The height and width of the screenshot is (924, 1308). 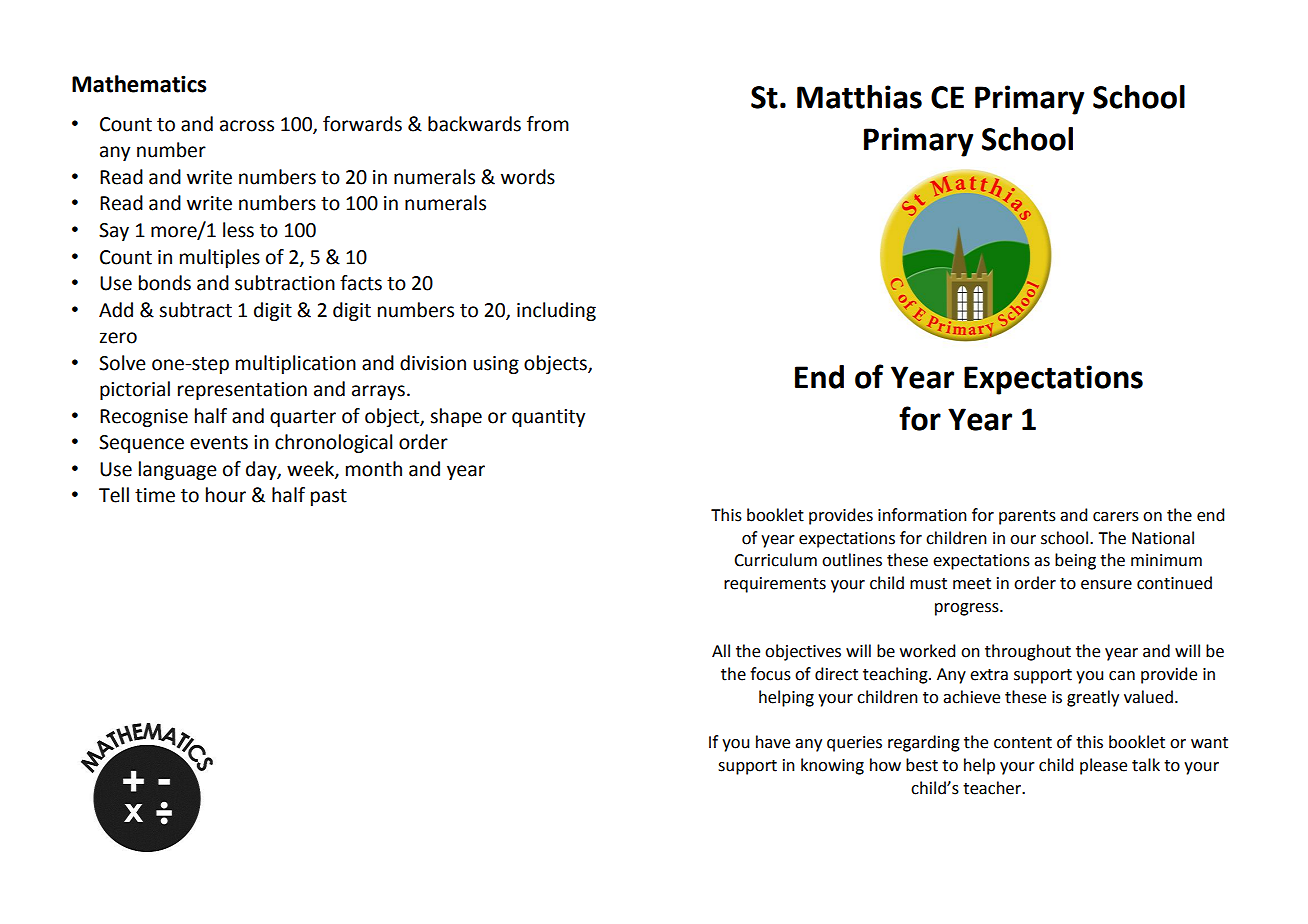 I want to click on quantity, so click(x=548, y=418).
